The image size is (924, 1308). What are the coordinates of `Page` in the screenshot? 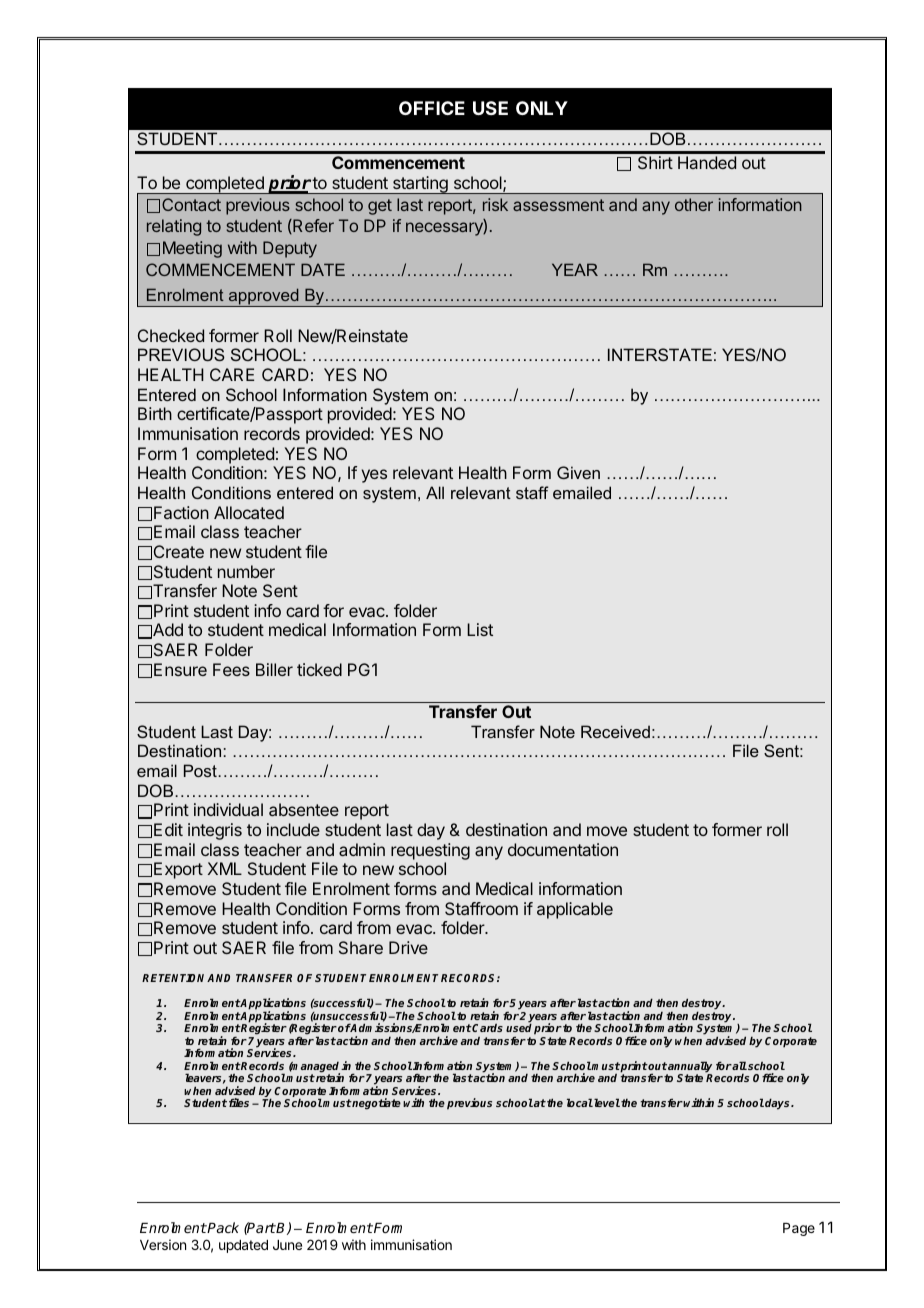 It's located at (799, 1229).
